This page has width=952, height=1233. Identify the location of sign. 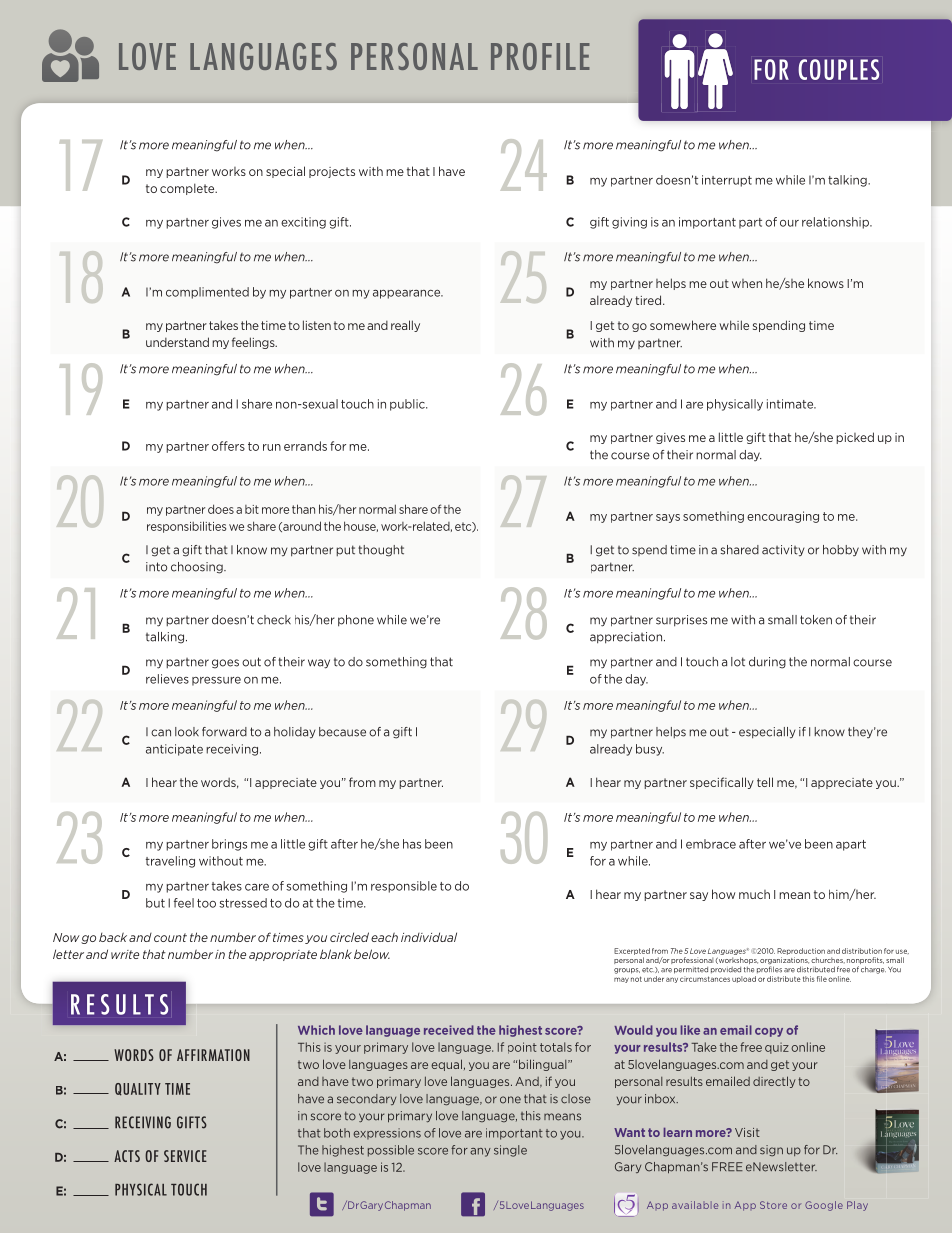
(771, 1150).
